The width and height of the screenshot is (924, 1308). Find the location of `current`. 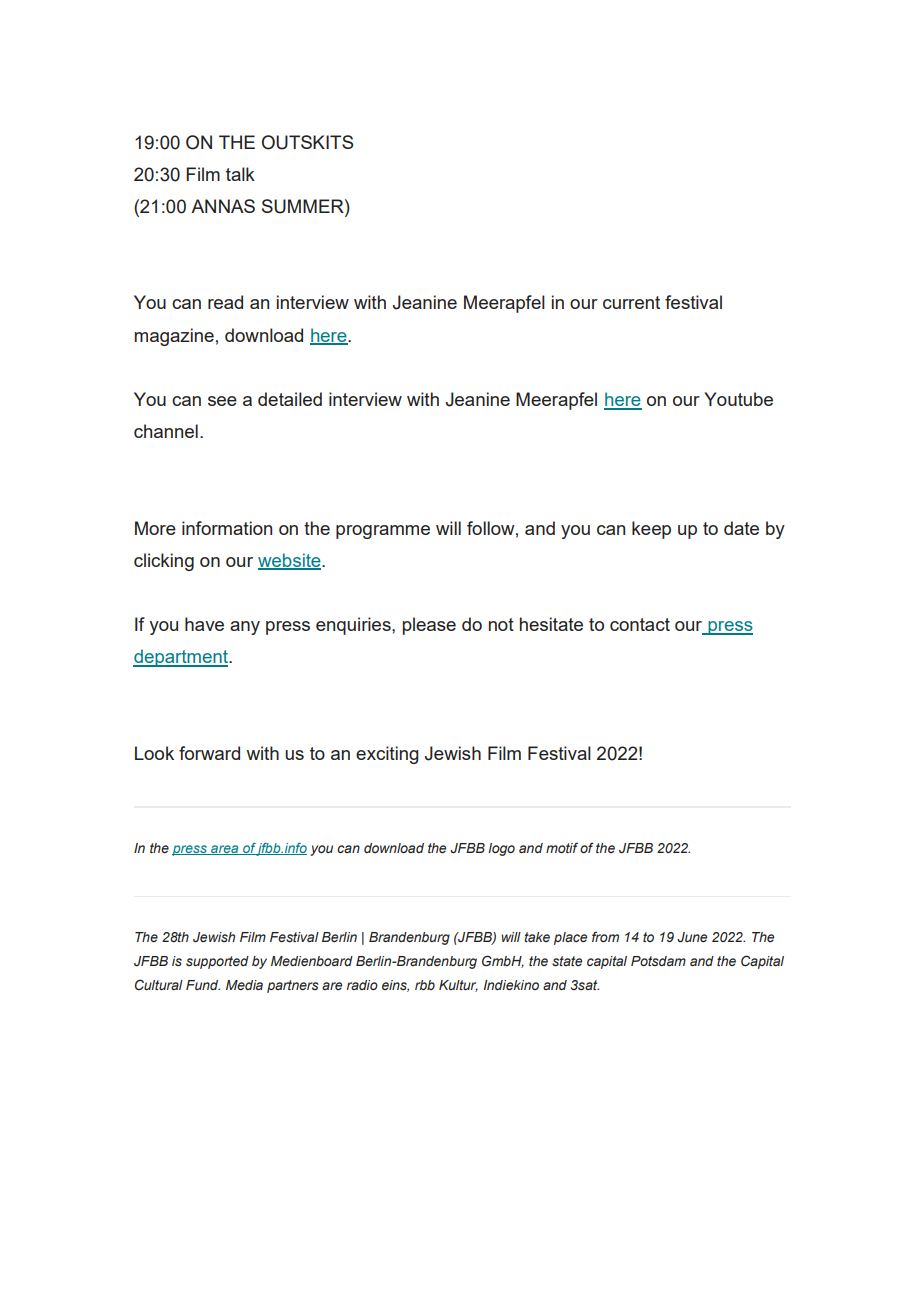

current is located at coordinates (631, 302).
